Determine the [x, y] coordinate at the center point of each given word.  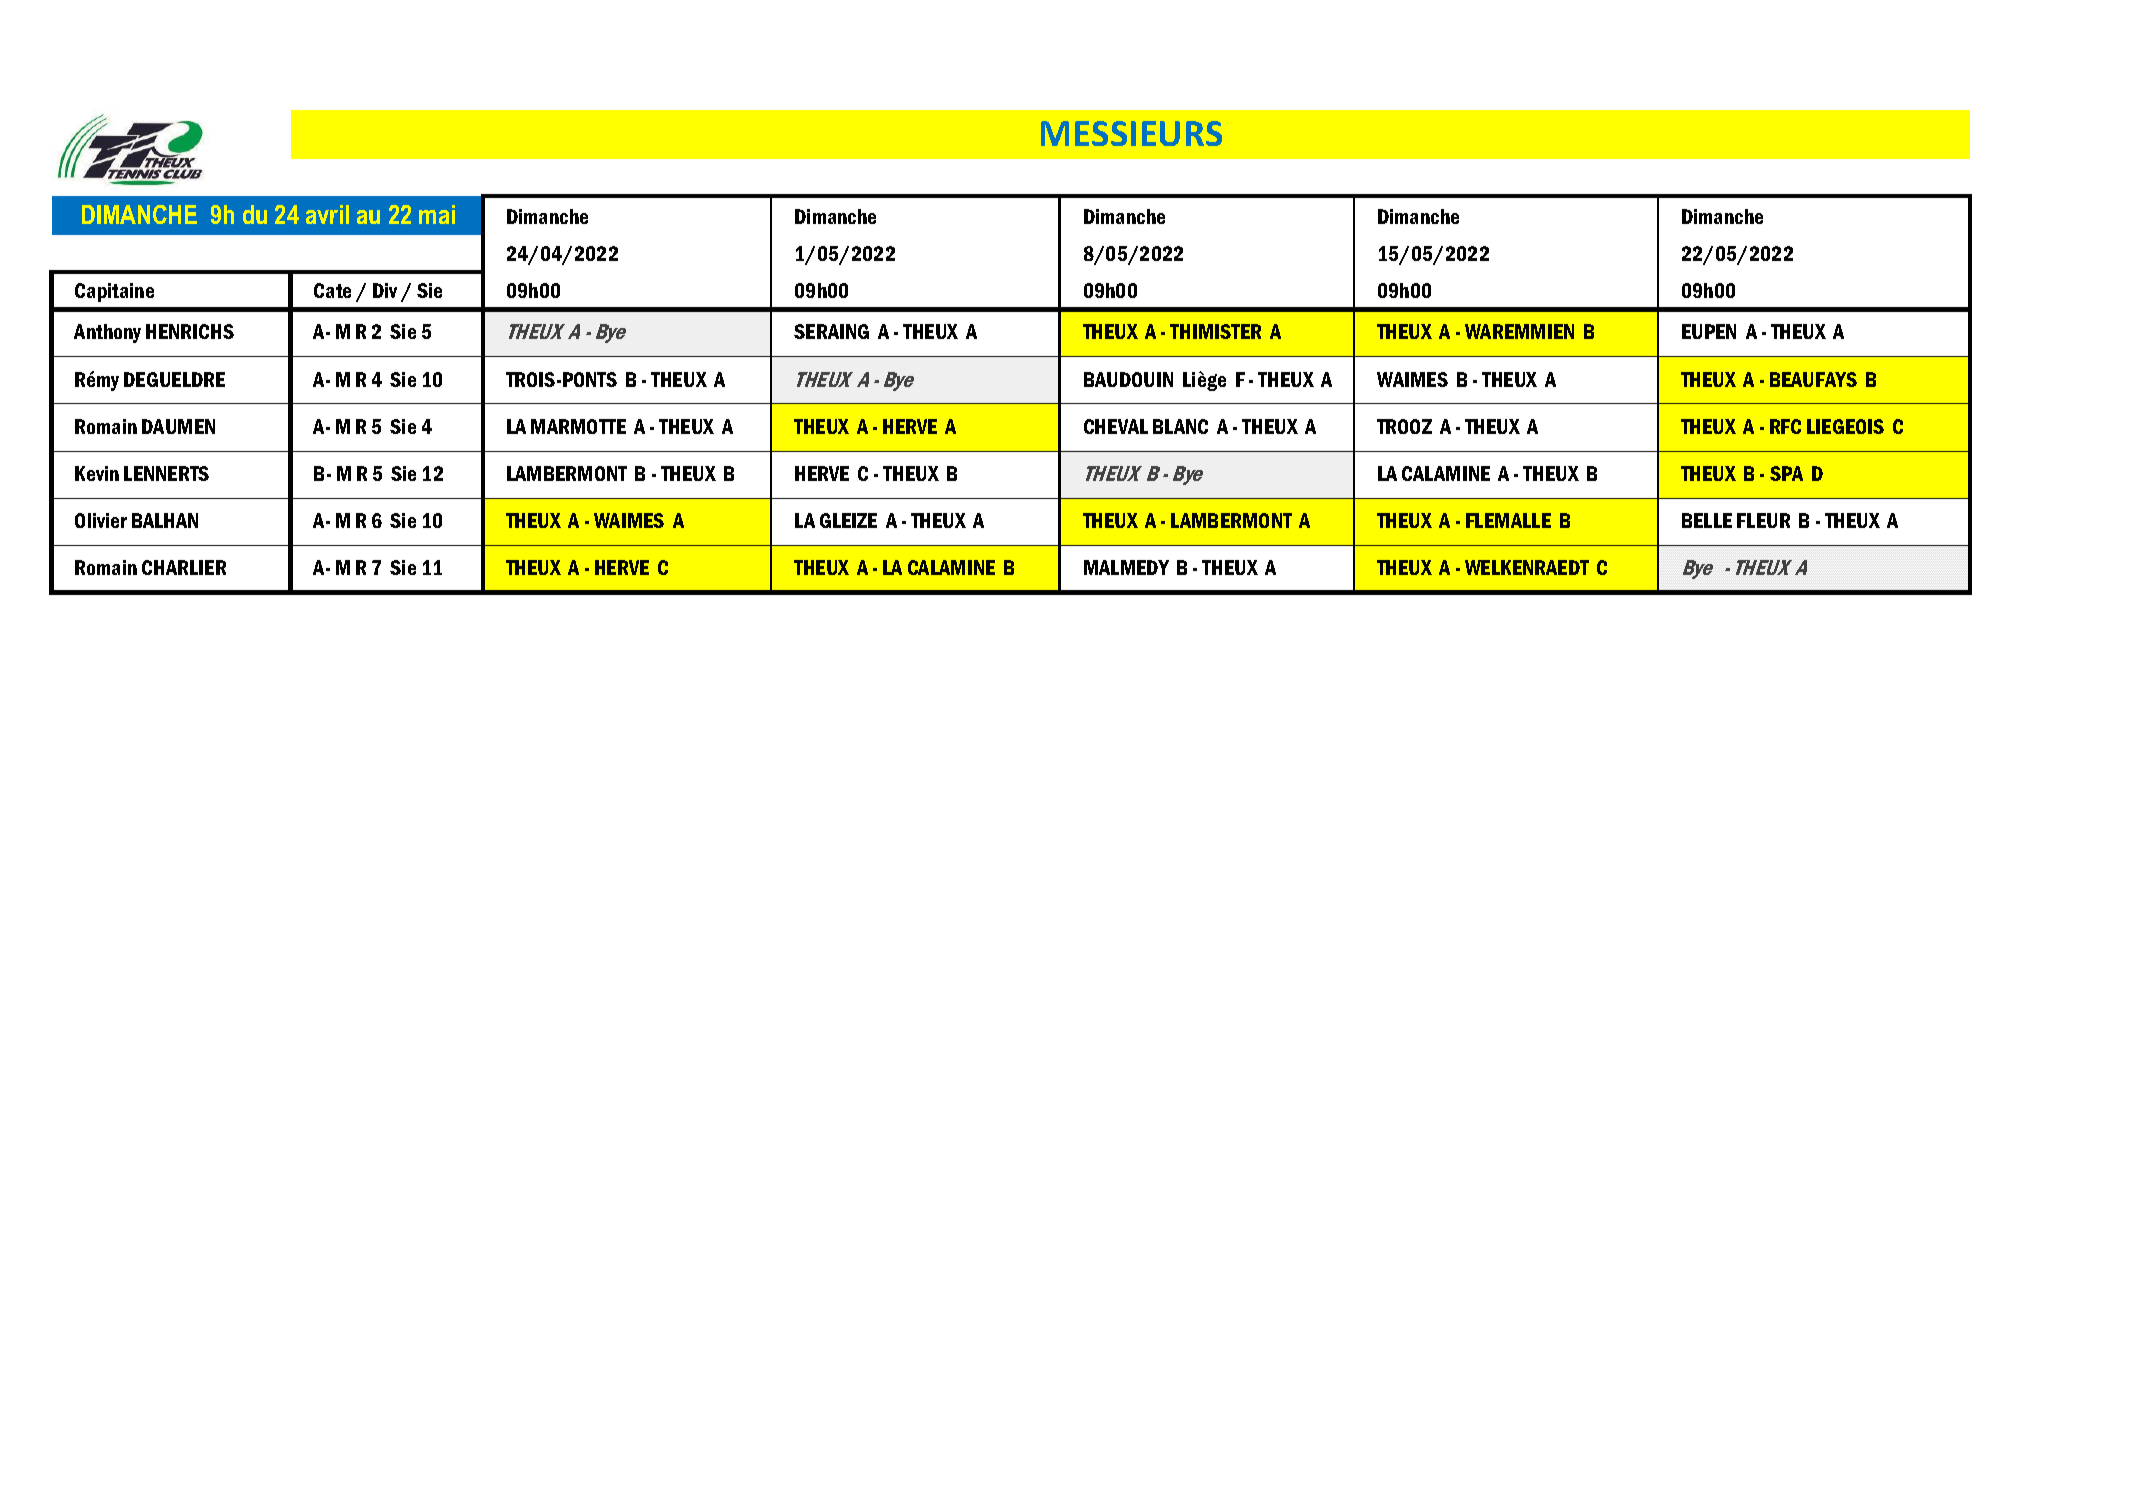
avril [327, 214]
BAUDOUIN [1128, 379]
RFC [1785, 426]
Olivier [101, 520]
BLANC [1180, 426]
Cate [332, 290]
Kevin [97, 473]
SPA [1786, 473]
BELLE [1707, 520]
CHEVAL [1116, 426]
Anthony [107, 333]
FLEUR [1763, 520]
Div [385, 290]
